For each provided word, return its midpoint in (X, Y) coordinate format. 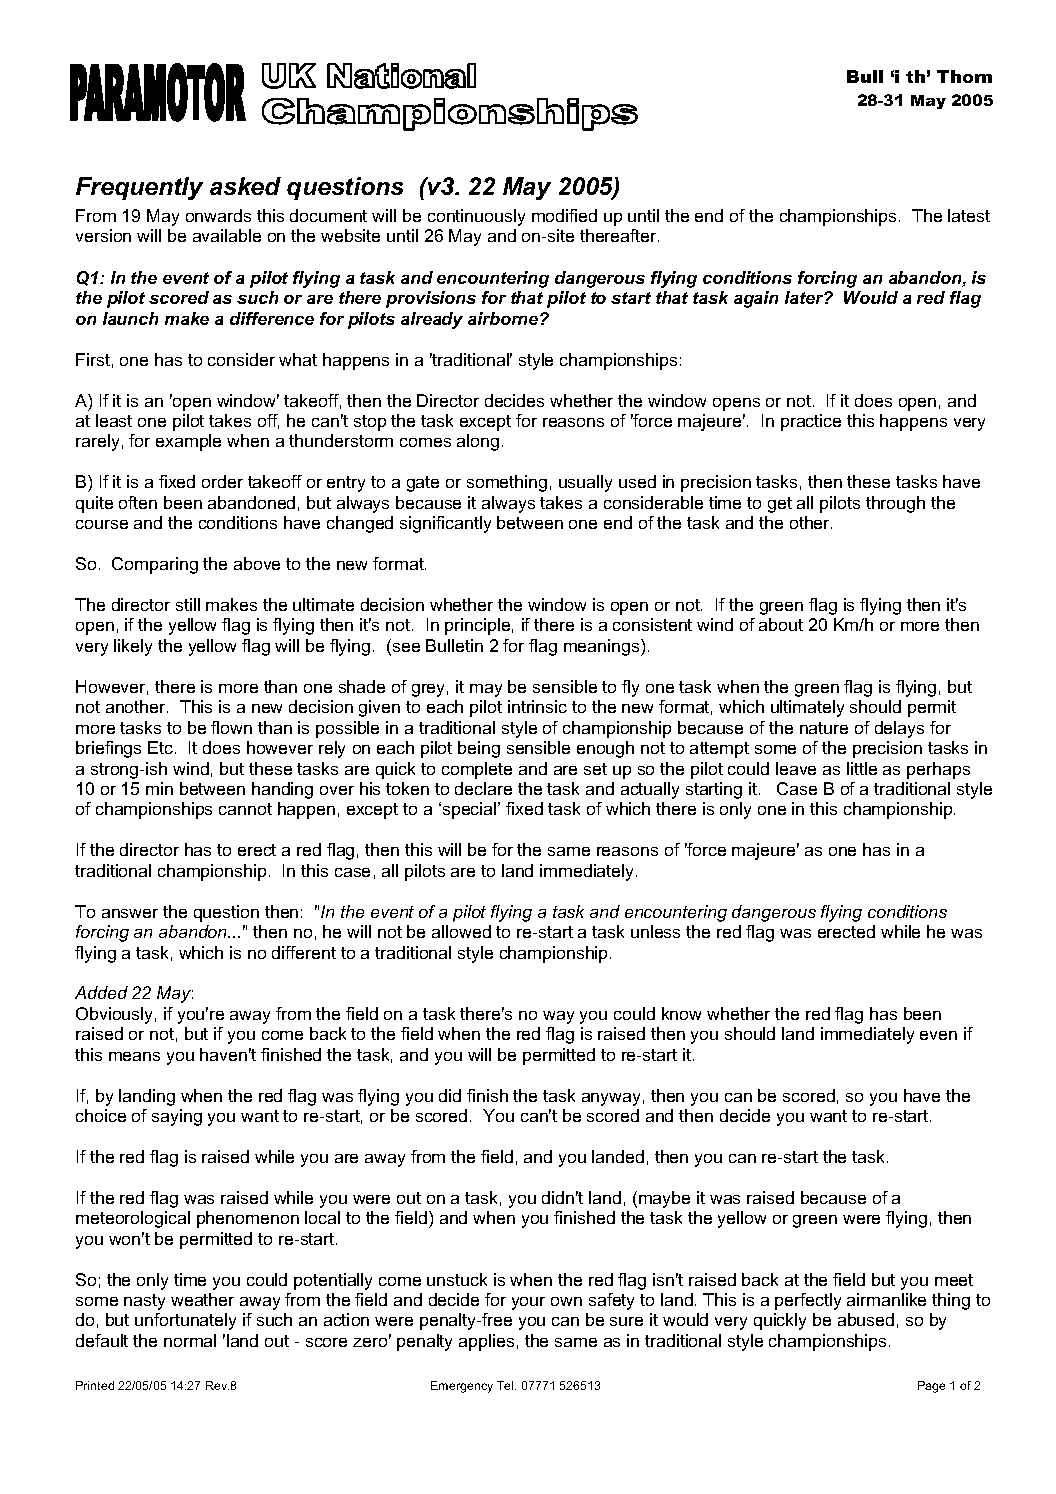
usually (585, 483)
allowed (461, 931)
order (222, 481)
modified (564, 215)
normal (190, 1340)
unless (655, 931)
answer (130, 913)
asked (245, 186)
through (895, 504)
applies (486, 1342)
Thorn (964, 76)
